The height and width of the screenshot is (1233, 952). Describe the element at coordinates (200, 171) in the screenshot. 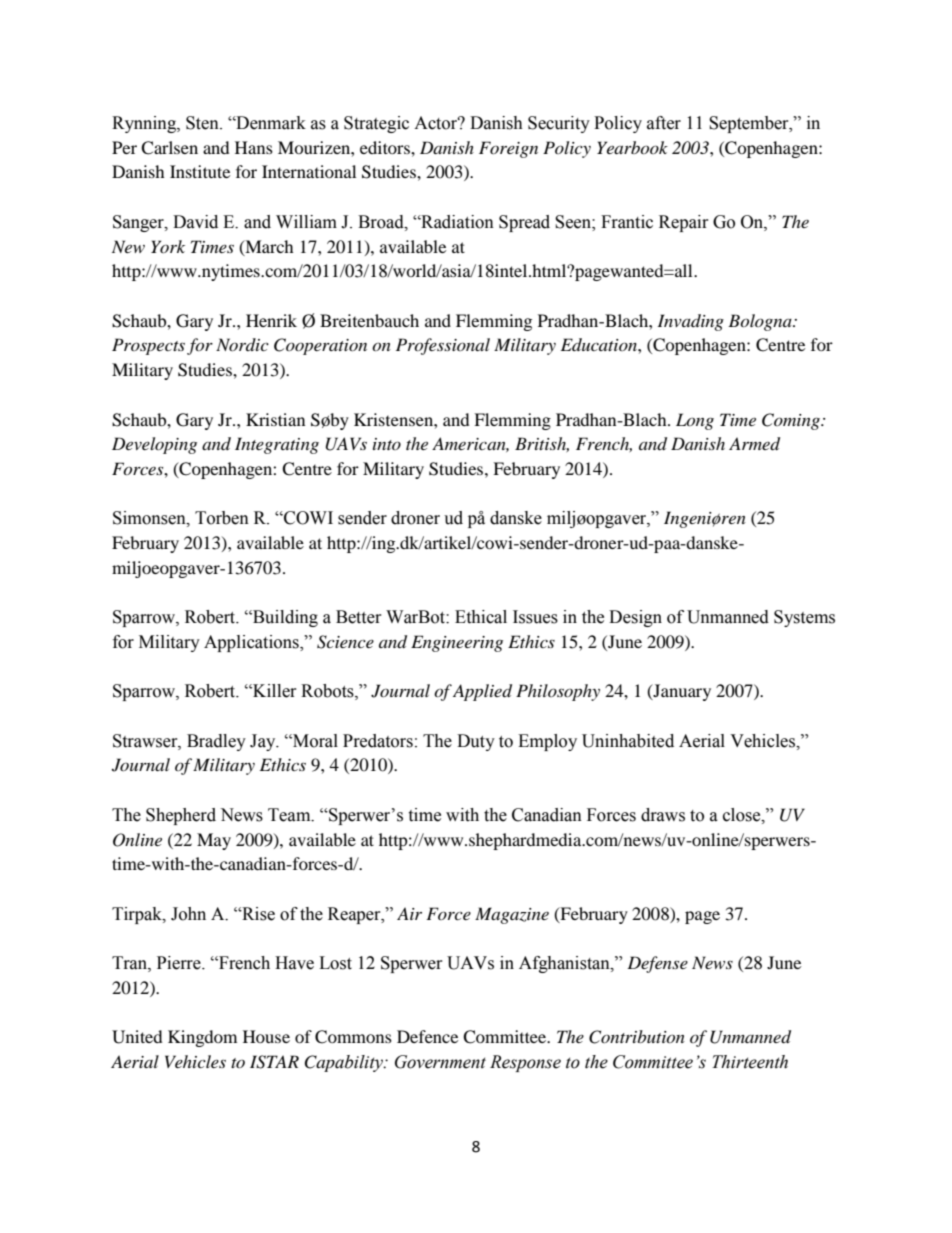

I see `Institute` at that location.
